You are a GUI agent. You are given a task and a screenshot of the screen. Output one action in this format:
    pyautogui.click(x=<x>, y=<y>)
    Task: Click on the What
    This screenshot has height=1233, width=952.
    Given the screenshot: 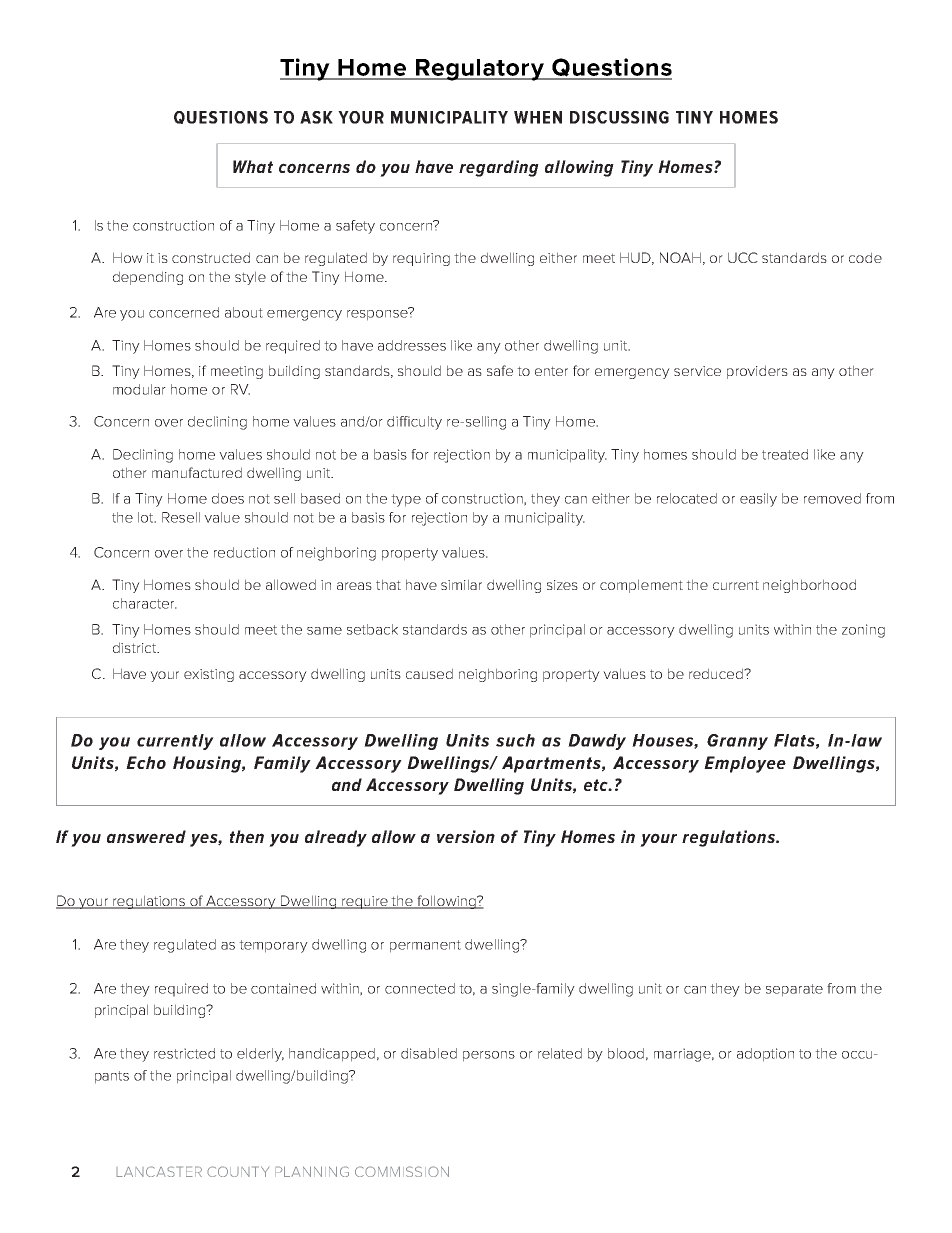 What is the action you would take?
    pyautogui.click(x=253, y=166)
